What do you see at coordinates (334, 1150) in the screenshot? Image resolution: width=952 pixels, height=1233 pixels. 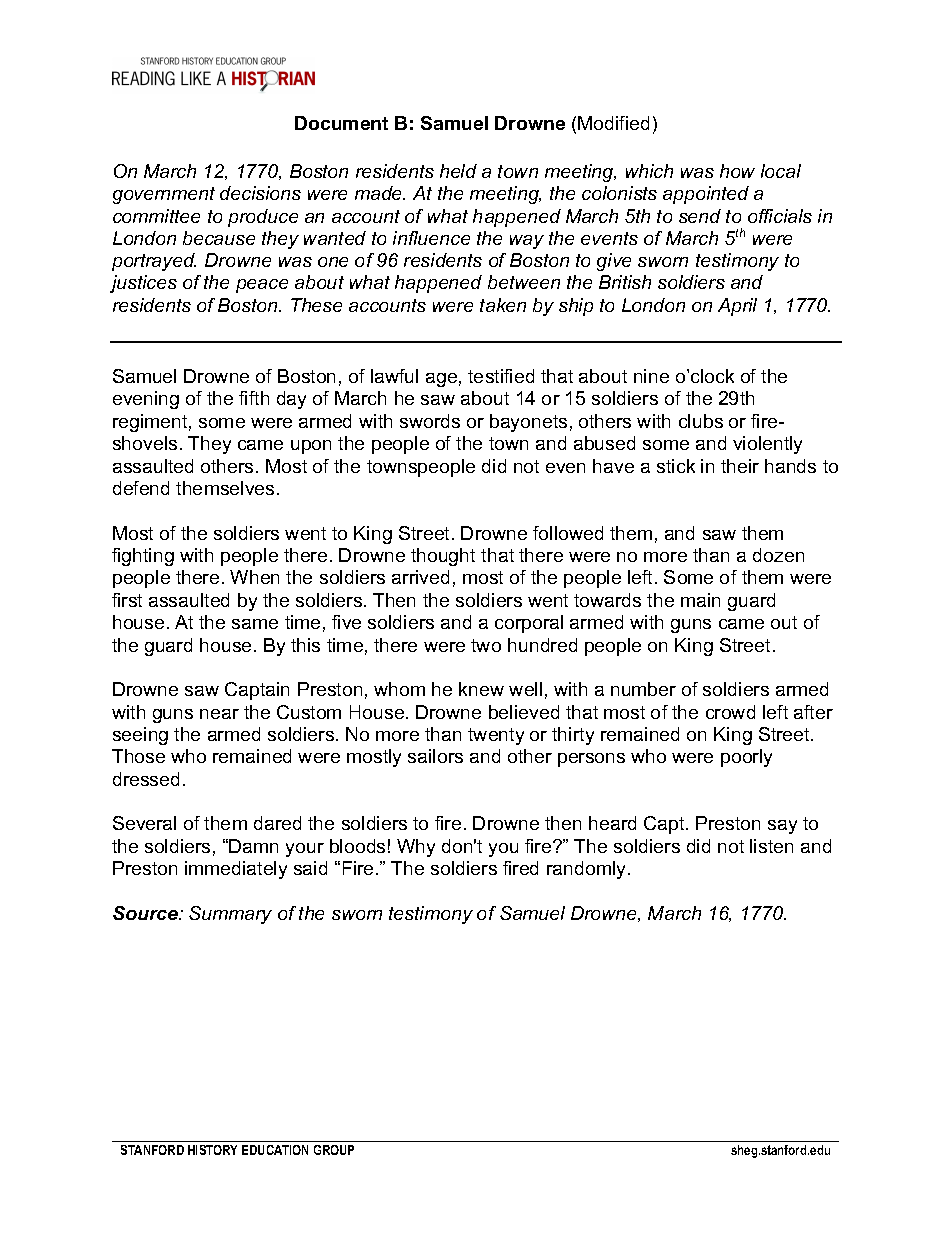 I see `GROUP` at bounding box center [334, 1150].
